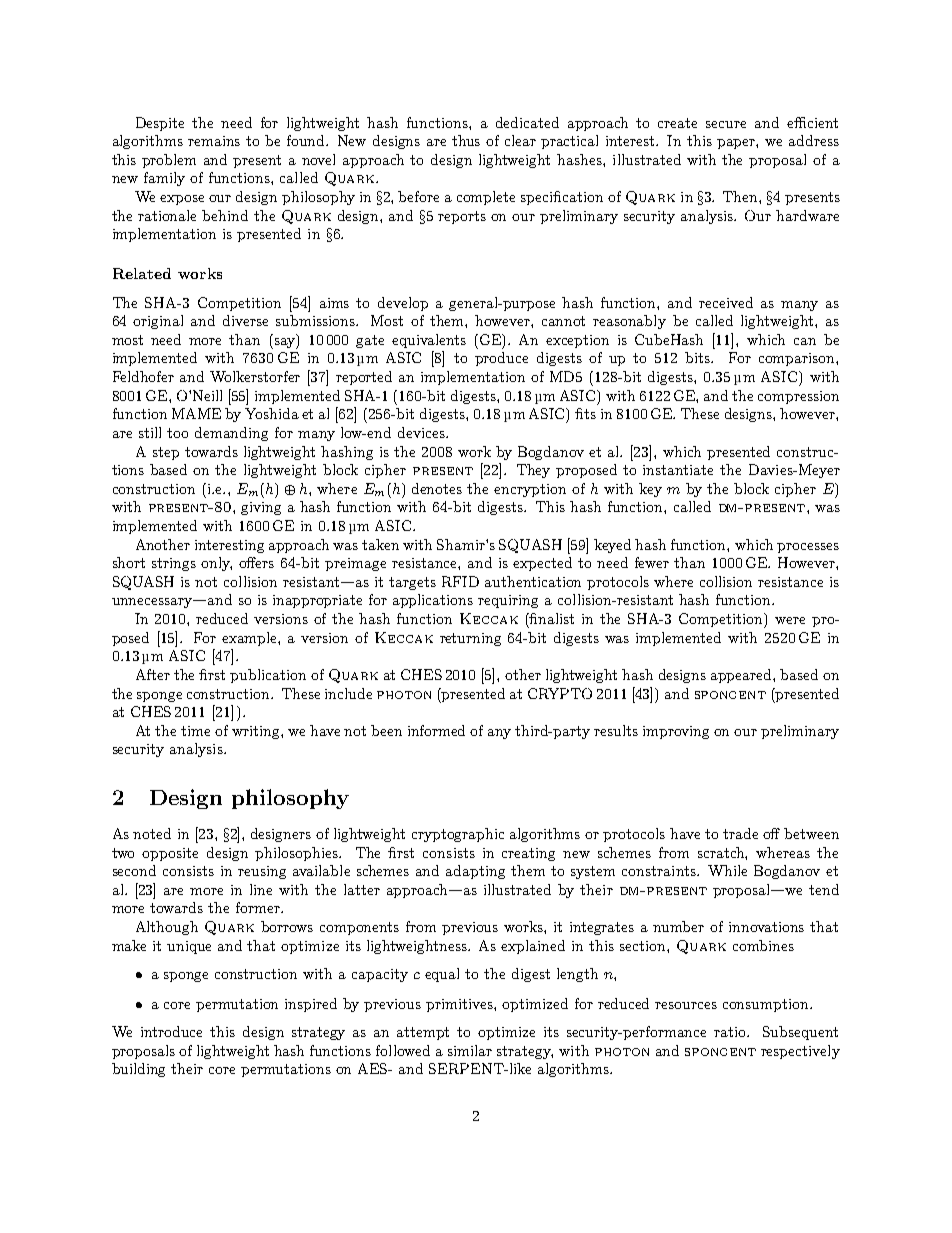 The width and height of the screenshot is (952, 1233). I want to click on were, so click(790, 620).
